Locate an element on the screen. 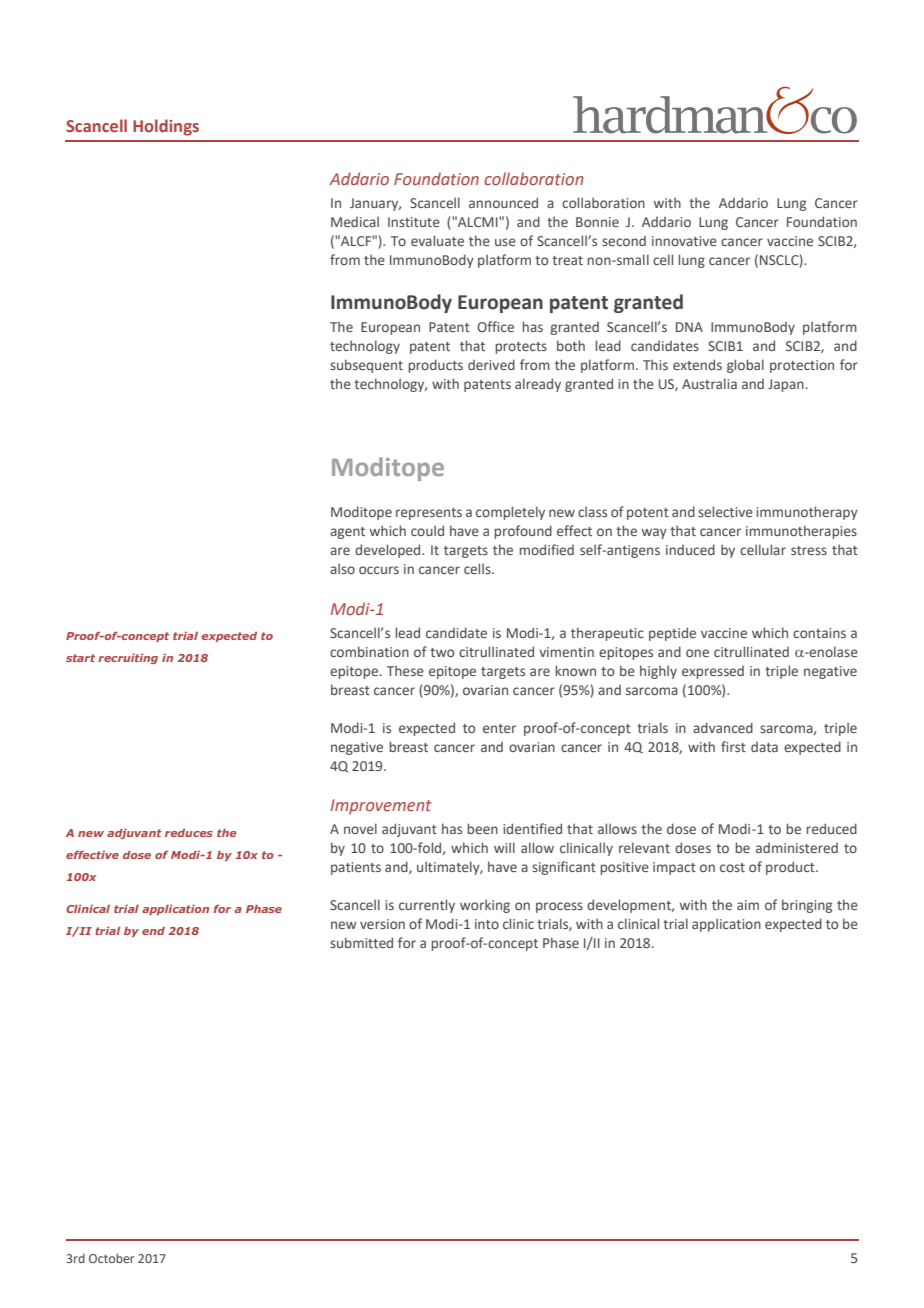  announced is located at coordinates (503, 202).
